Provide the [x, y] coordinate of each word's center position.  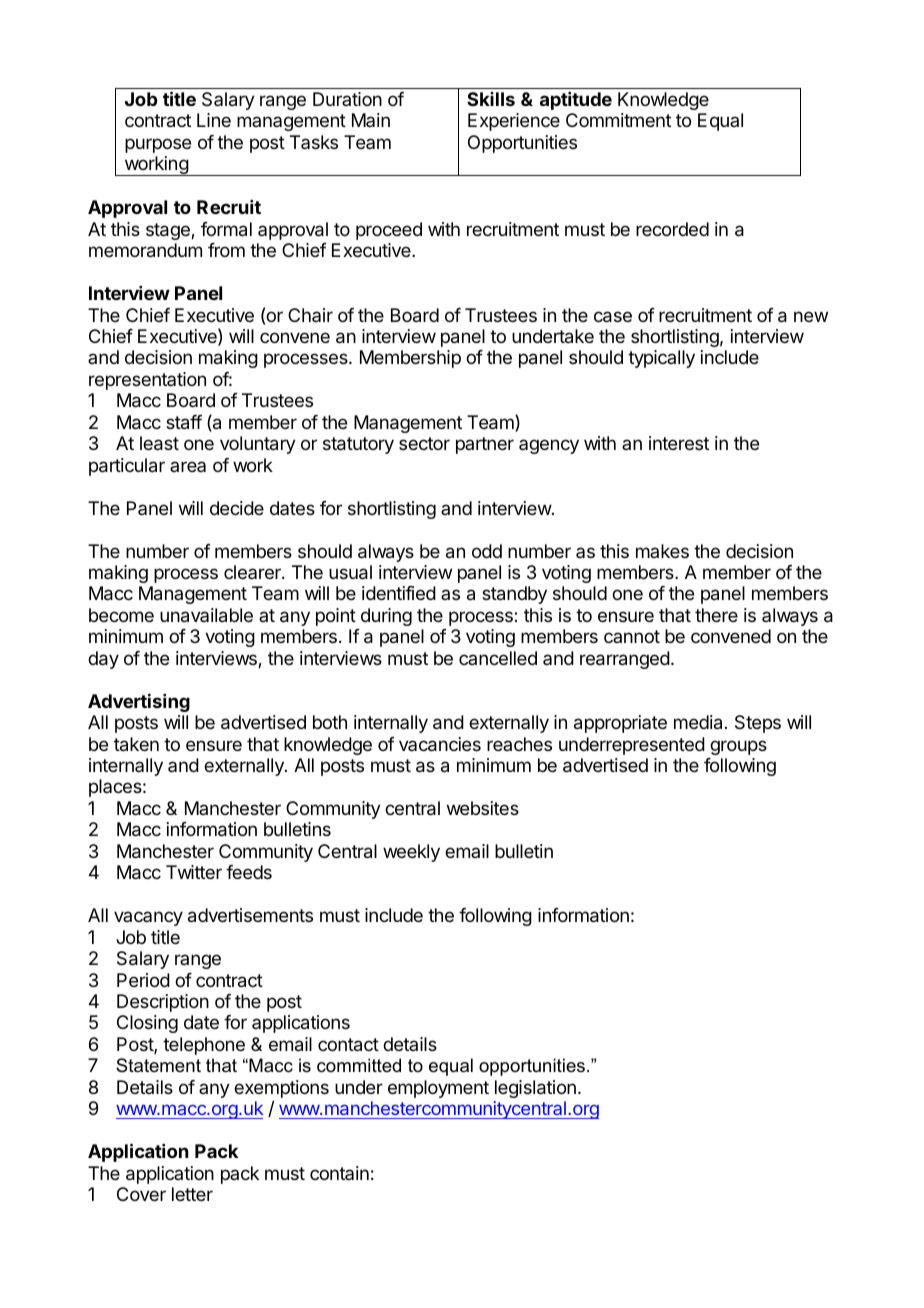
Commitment [618, 120]
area [188, 466]
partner [485, 445]
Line [214, 120]
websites [483, 808]
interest [679, 443]
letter [192, 1194]
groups [738, 747]
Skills [491, 99]
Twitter [194, 872]
